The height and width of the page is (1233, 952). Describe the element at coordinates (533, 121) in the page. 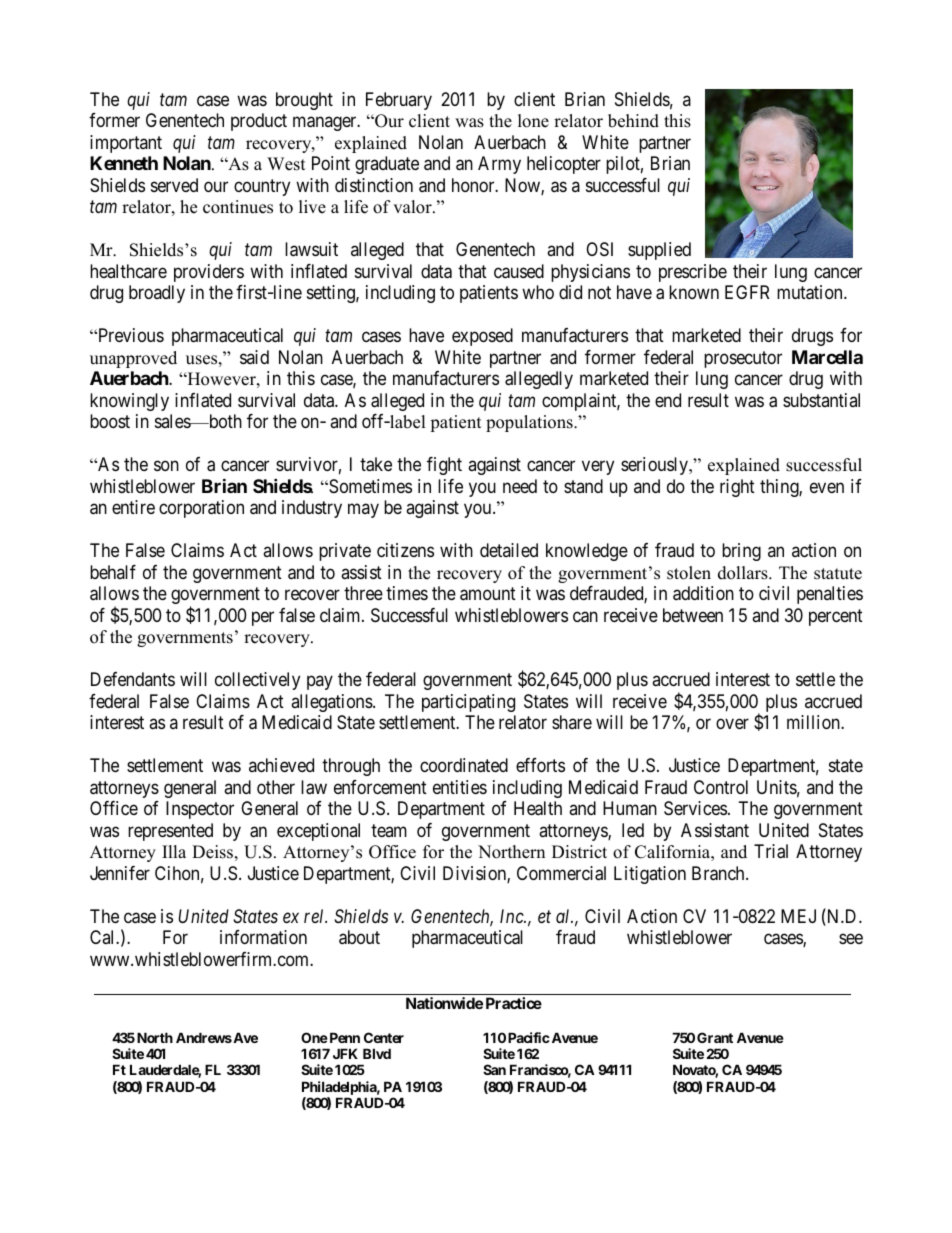

I see `lone` at that location.
